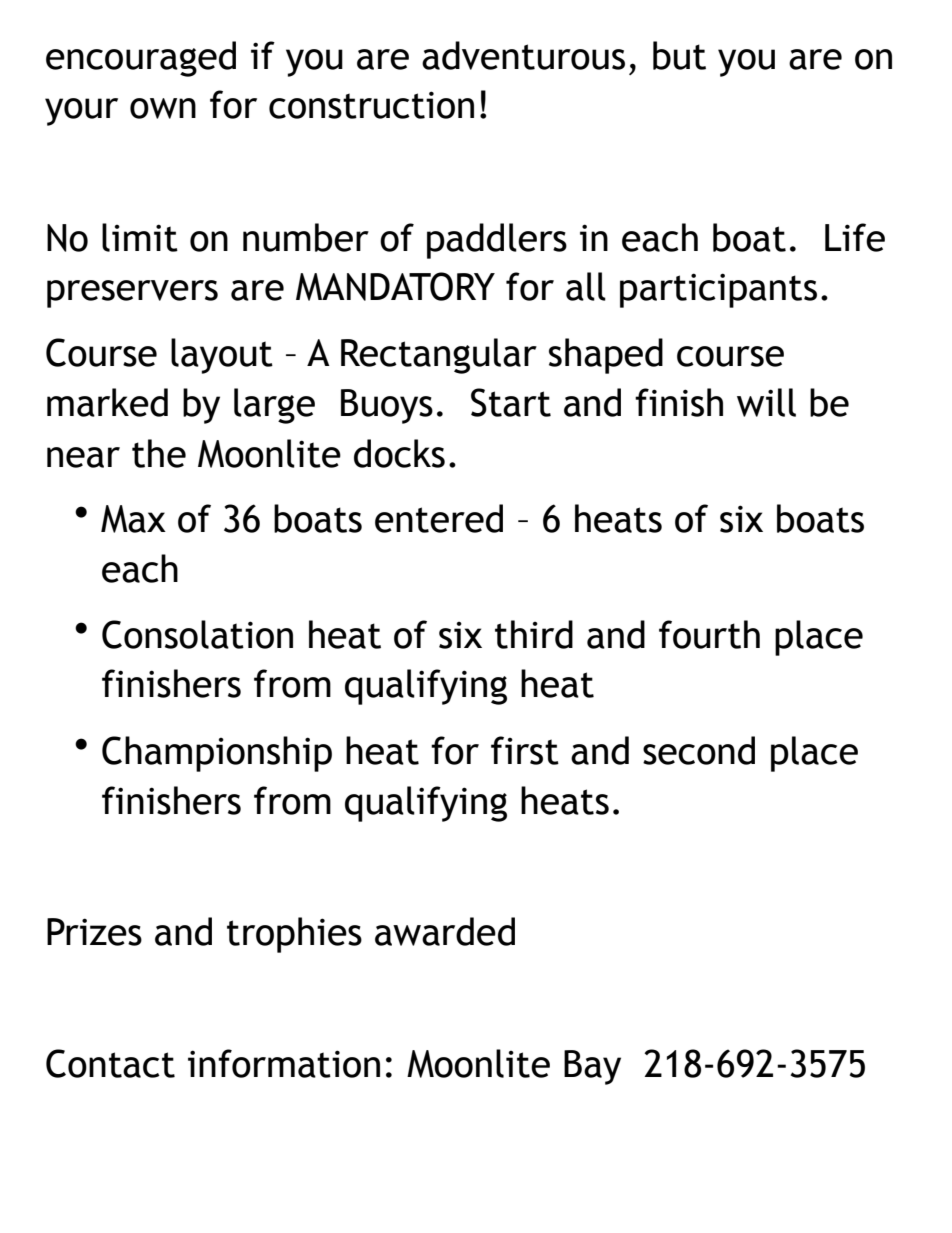 This document has width=952, height=1233. What do you see at coordinates (525, 750) in the document?
I see `first` at bounding box center [525, 750].
